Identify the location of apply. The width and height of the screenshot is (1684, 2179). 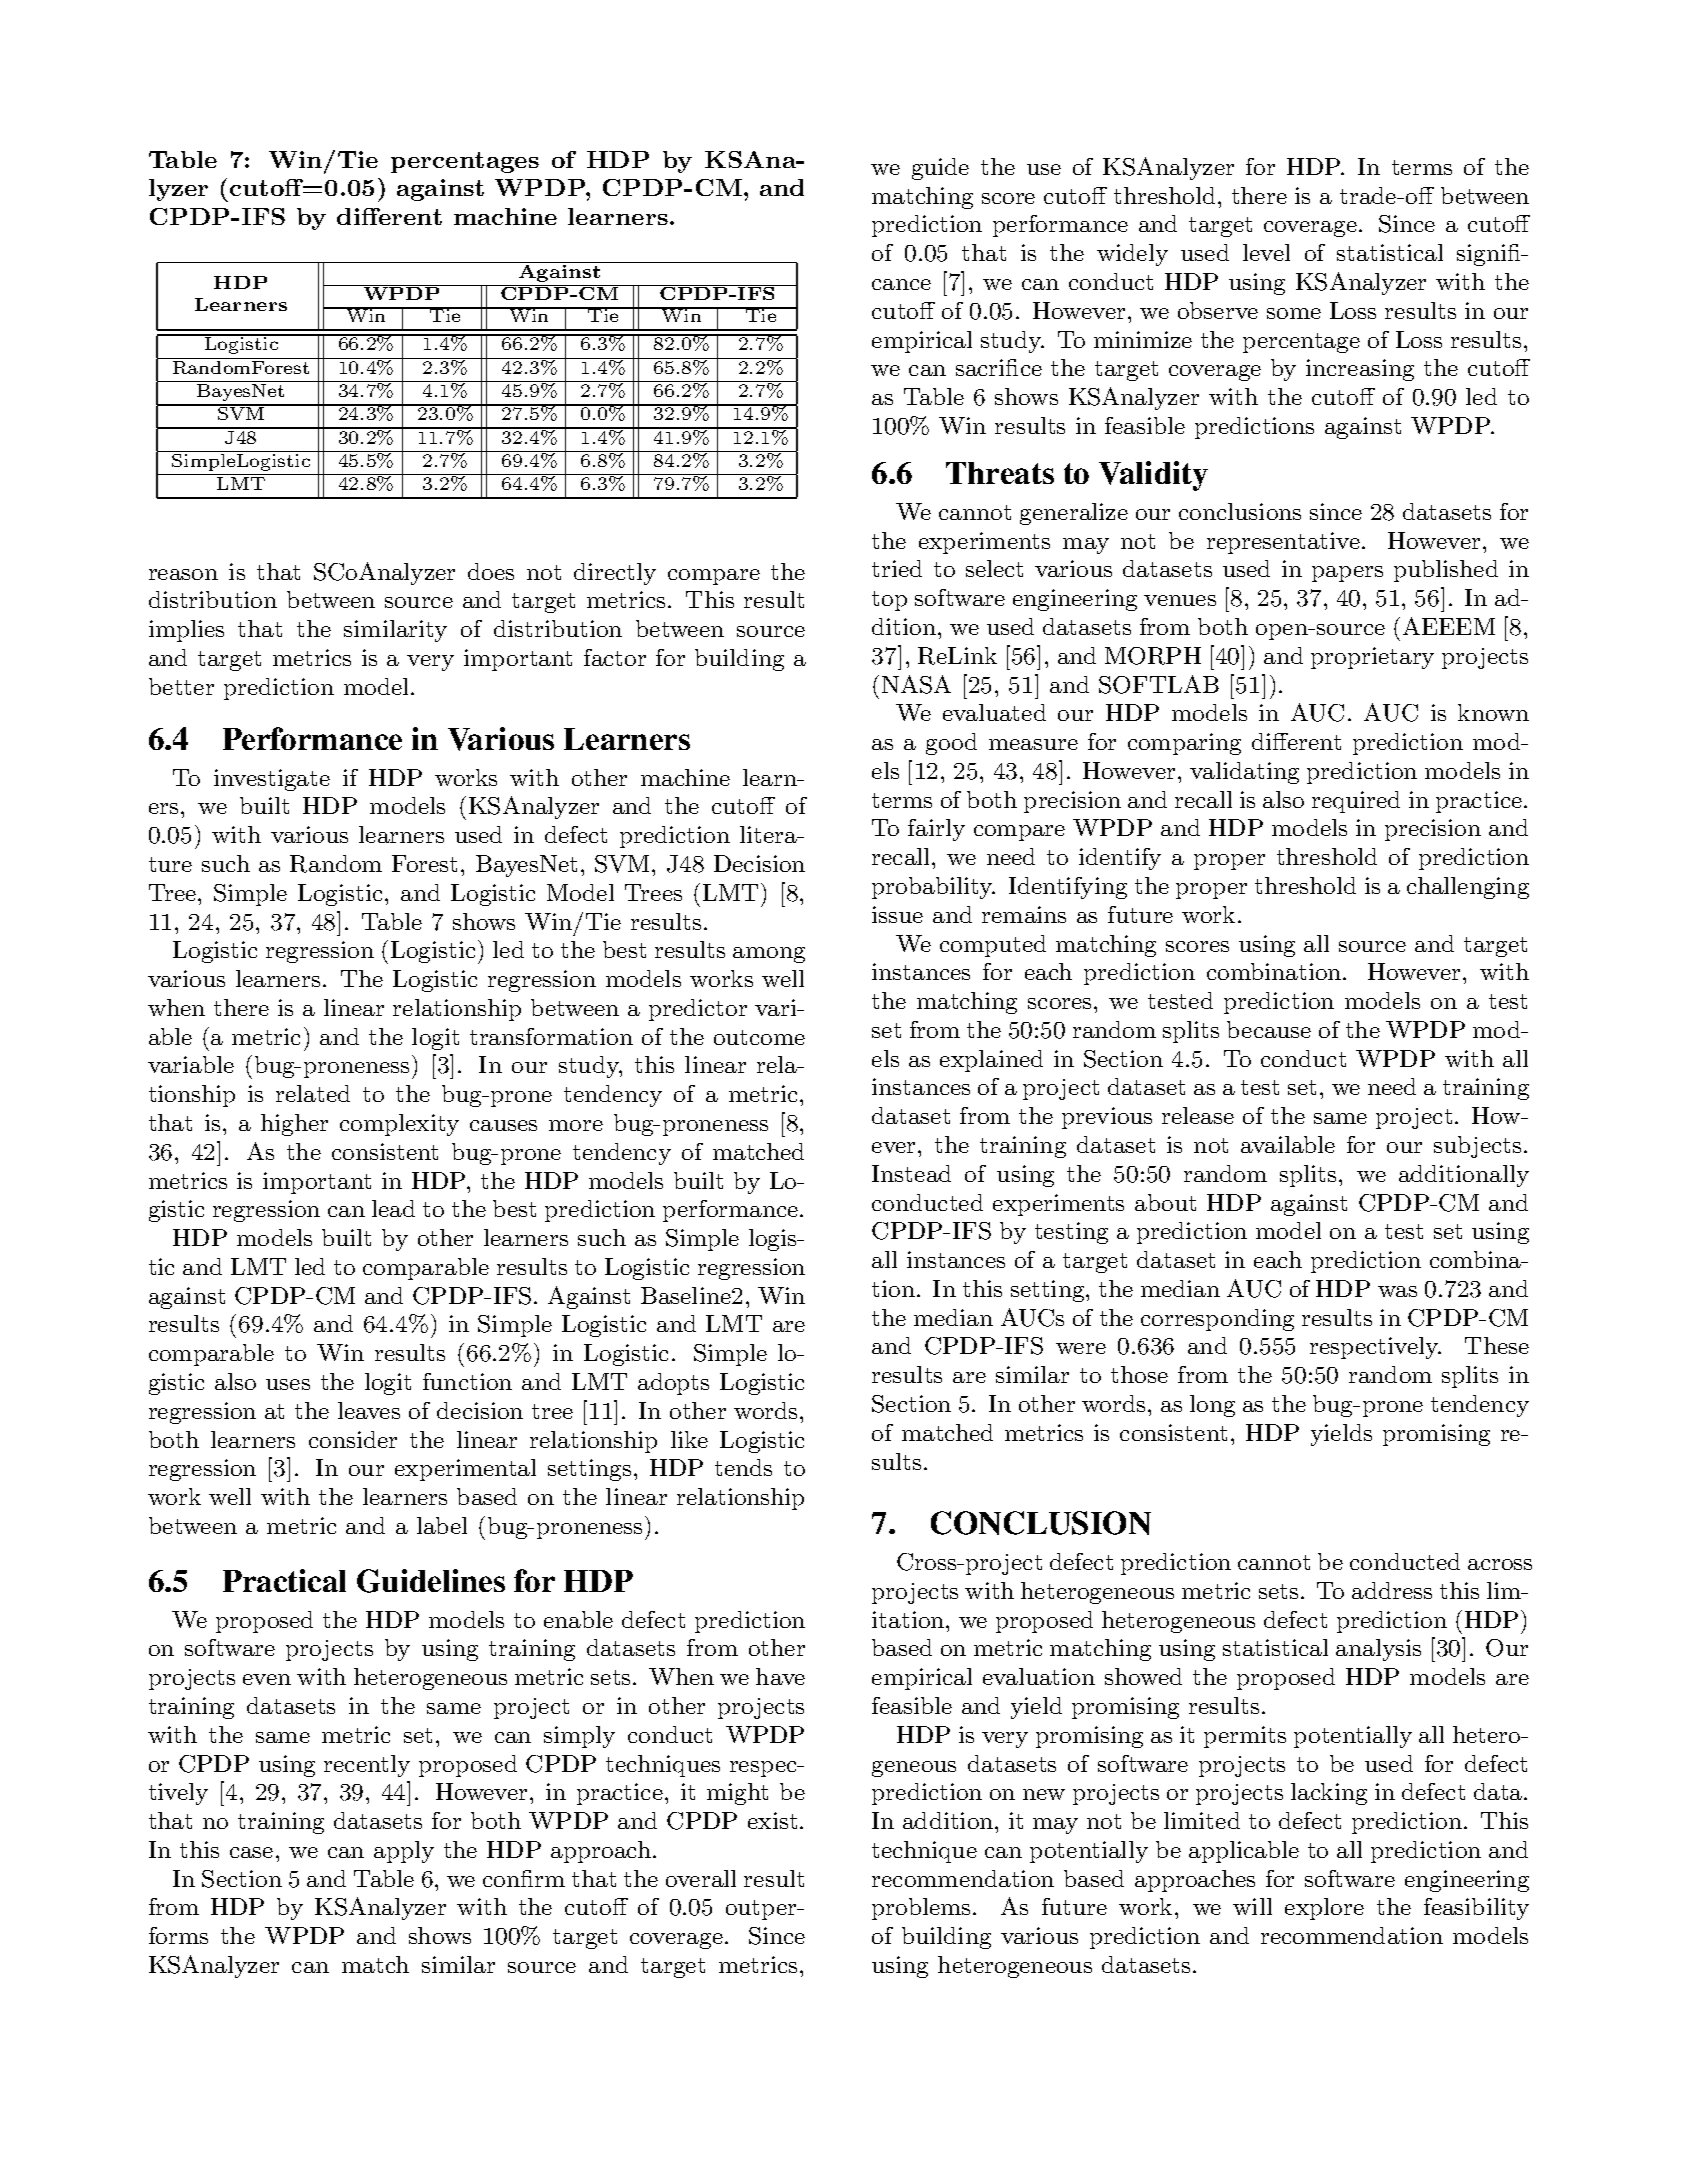
(404, 1852).
